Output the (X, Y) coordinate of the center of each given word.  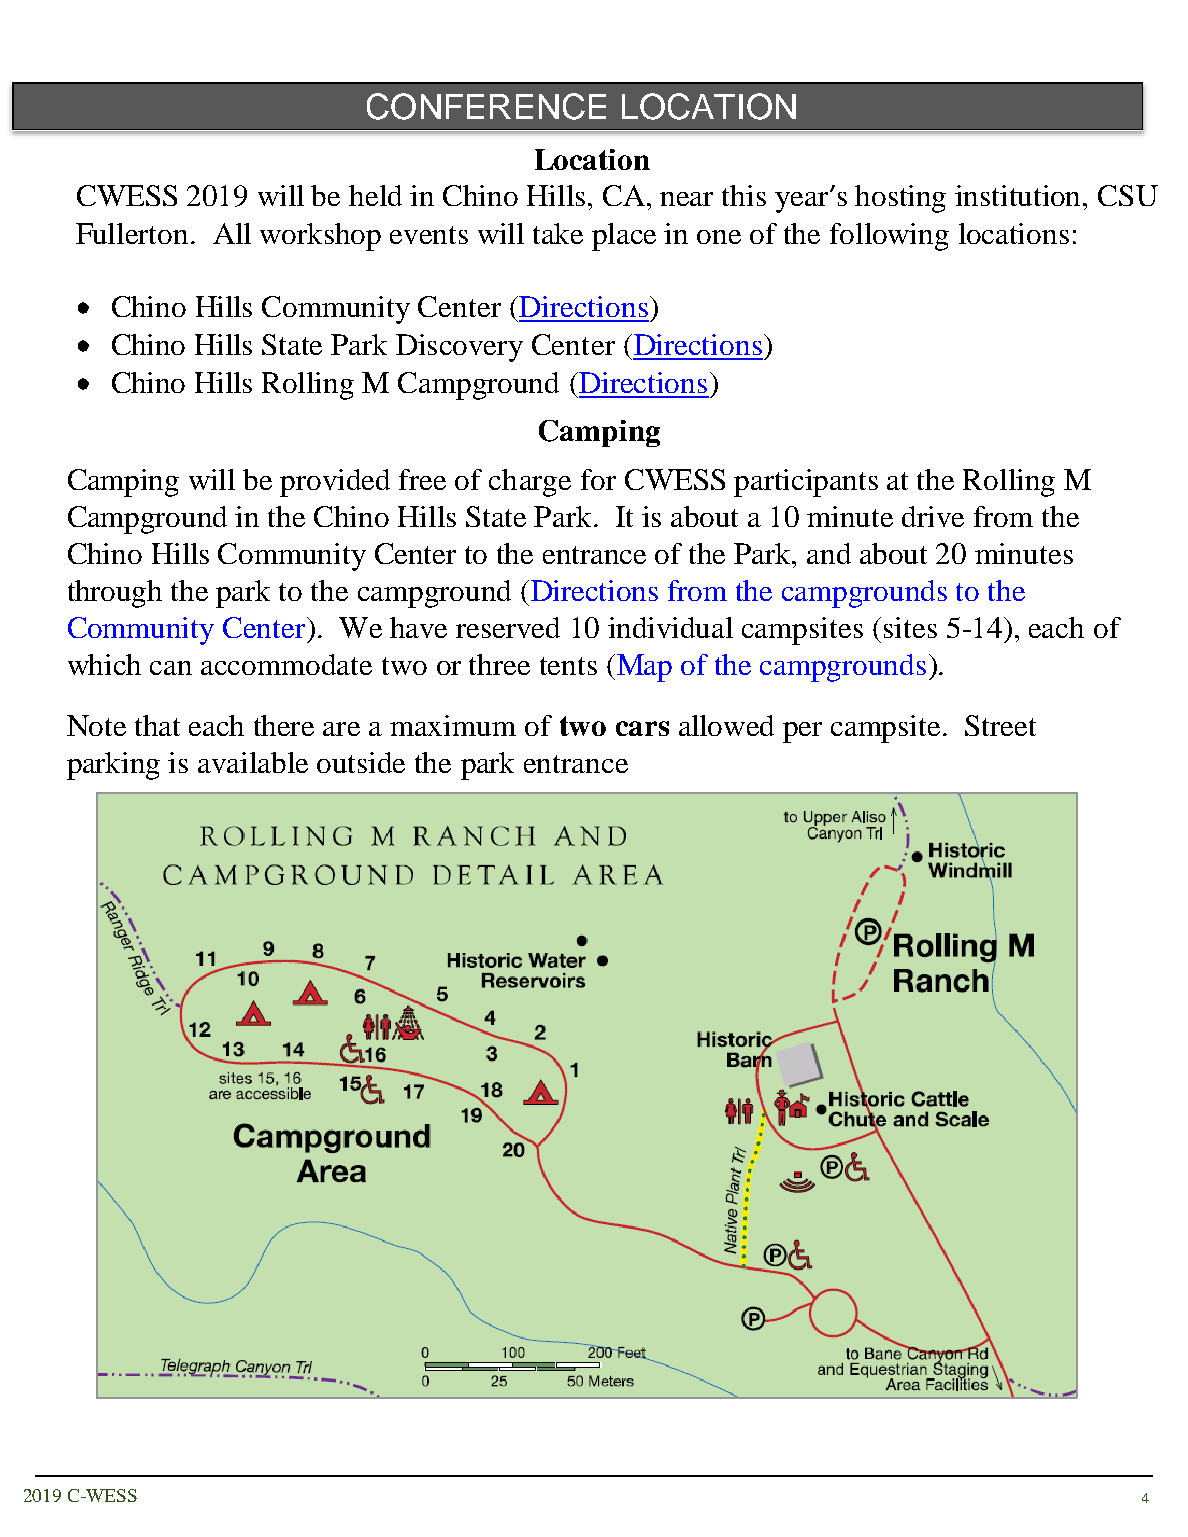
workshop (320, 237)
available (253, 762)
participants (806, 483)
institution (1019, 195)
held (375, 195)
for (598, 479)
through (115, 594)
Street (1000, 725)
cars (642, 728)
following (889, 237)
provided (335, 483)
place (624, 237)
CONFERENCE (486, 106)
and (829, 553)
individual (670, 627)
